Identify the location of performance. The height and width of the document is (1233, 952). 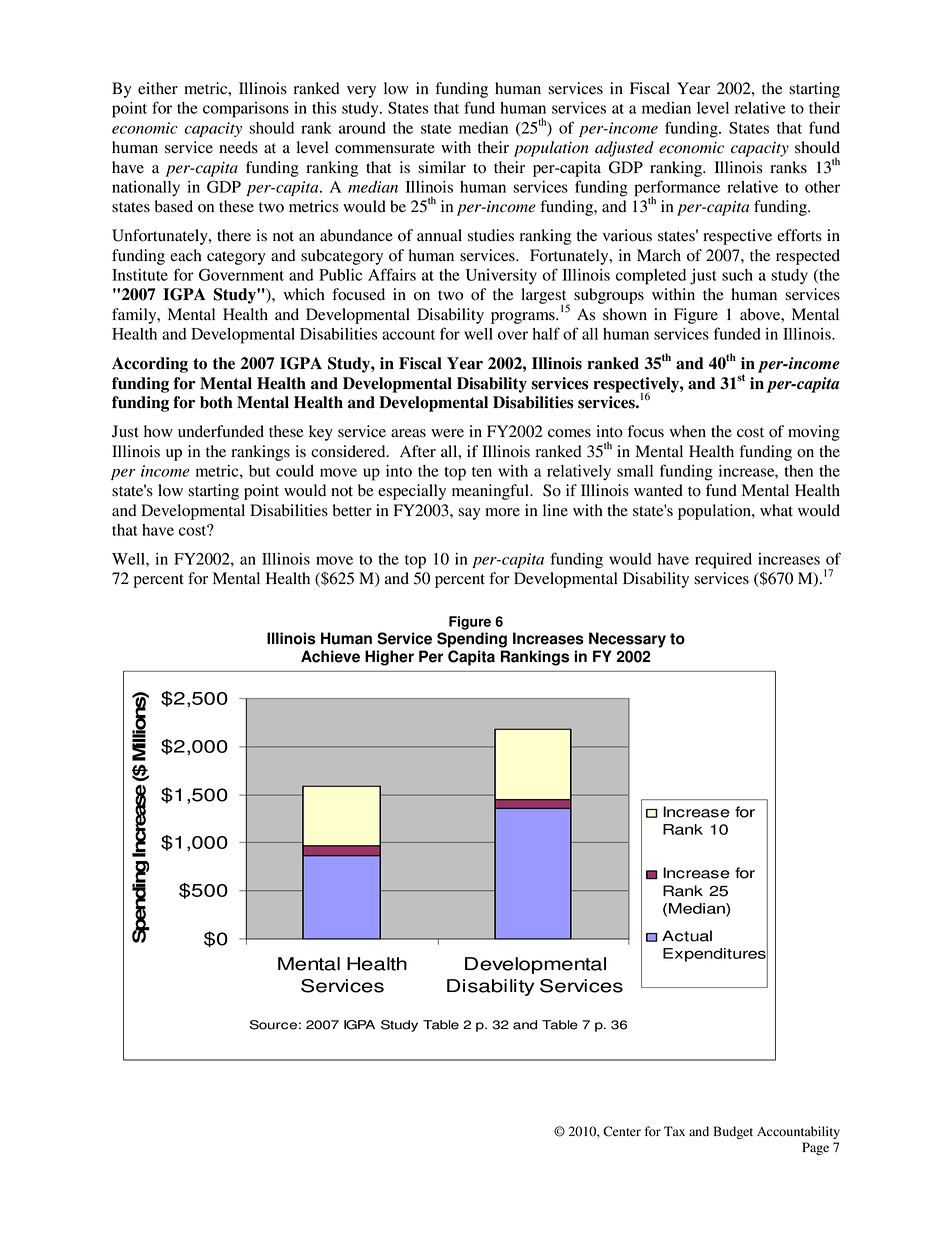
(677, 189).
